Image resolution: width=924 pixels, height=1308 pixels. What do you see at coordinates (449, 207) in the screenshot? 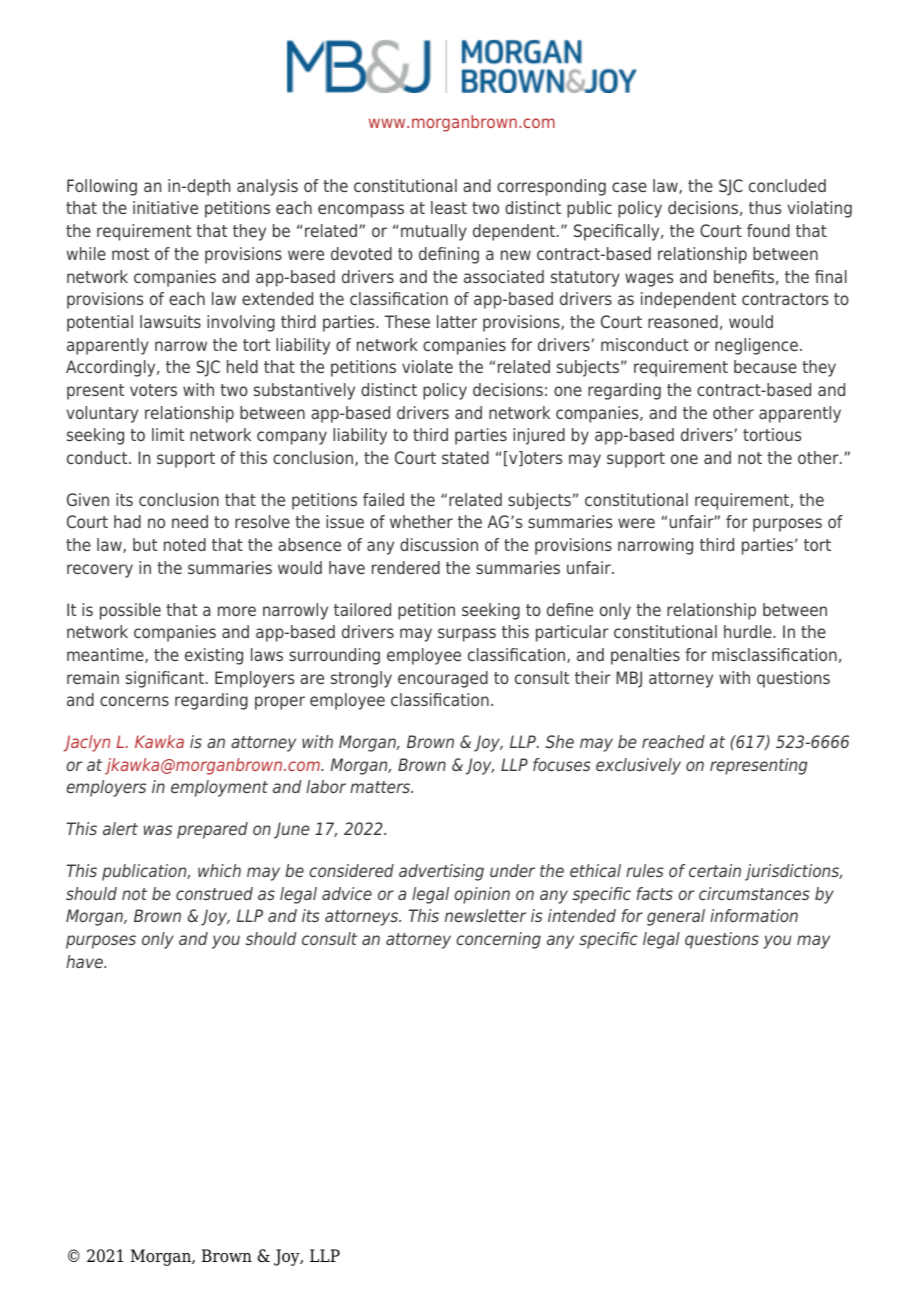
I see `least` at bounding box center [449, 207].
